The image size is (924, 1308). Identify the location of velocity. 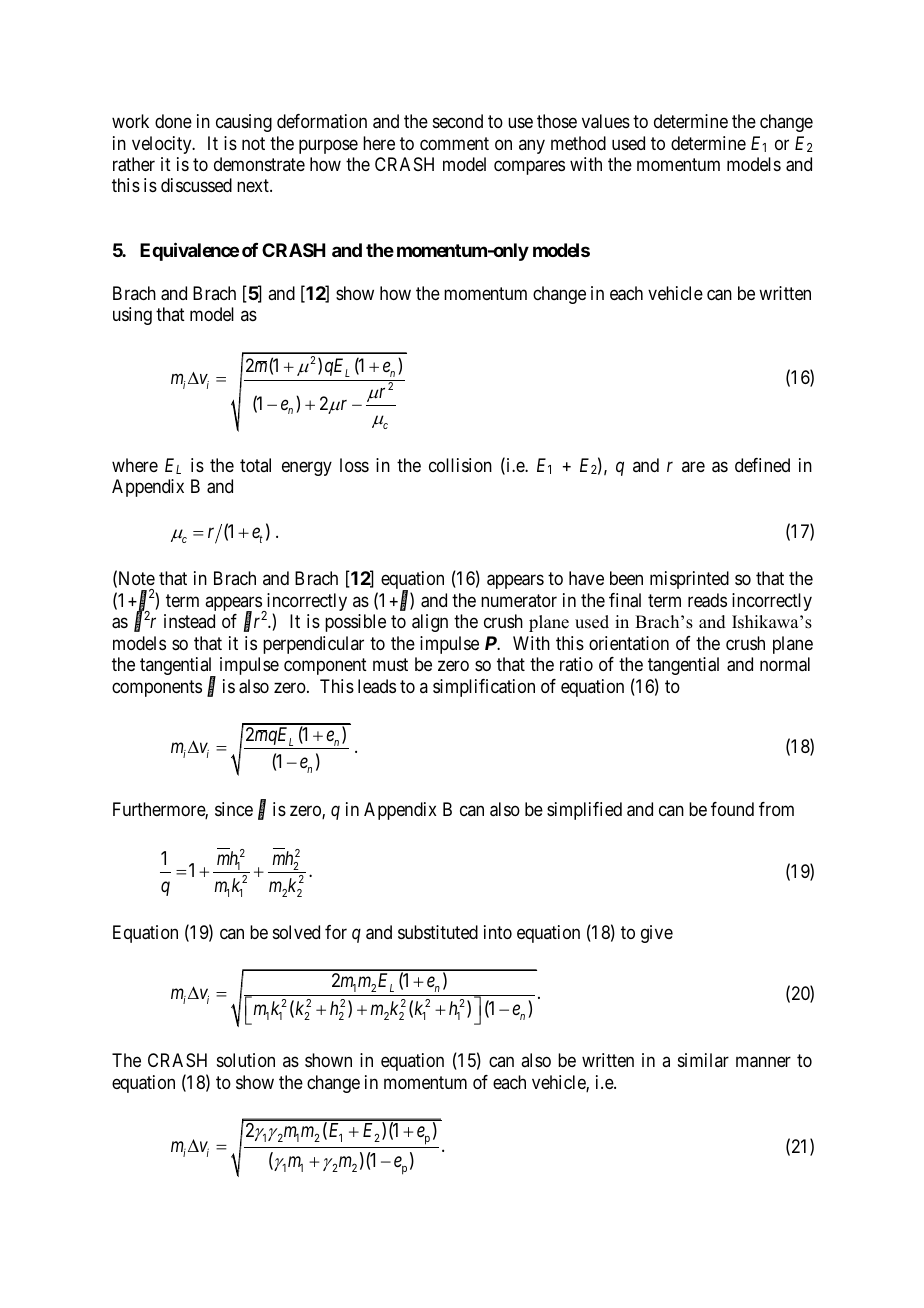
(163, 145).
